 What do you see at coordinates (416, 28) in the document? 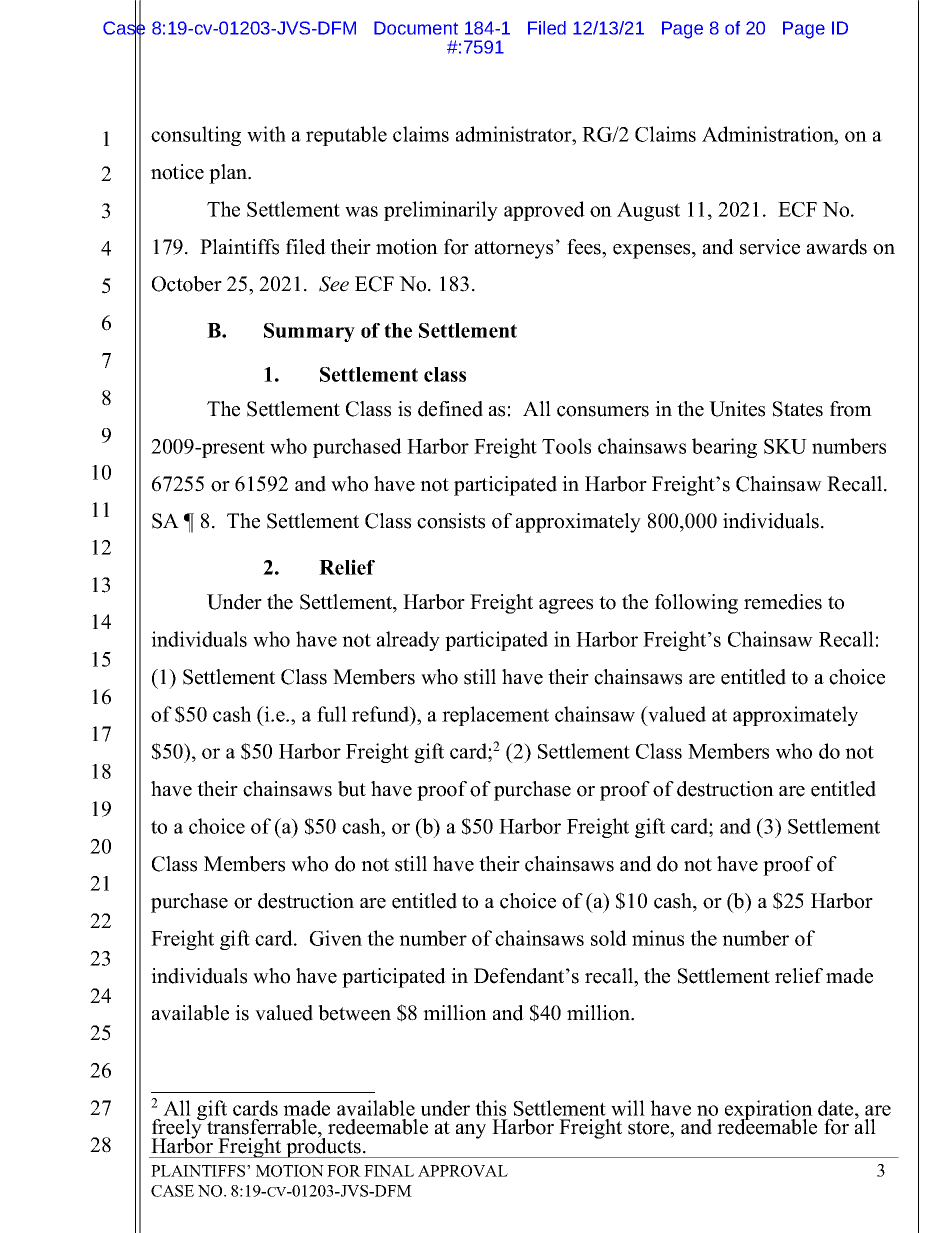
I see `Document` at bounding box center [416, 28].
